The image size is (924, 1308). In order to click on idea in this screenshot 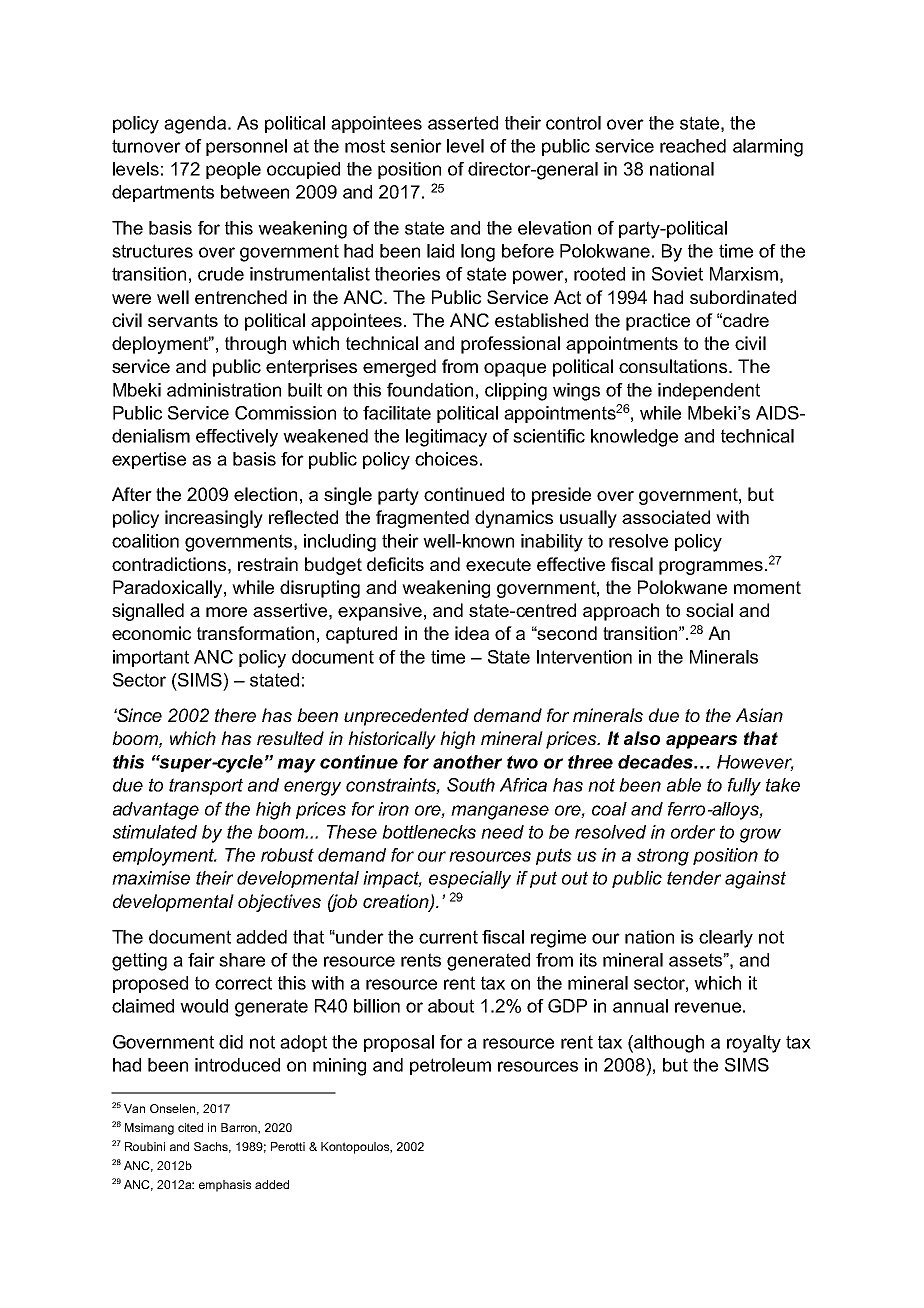, I will do `click(472, 633)`.
